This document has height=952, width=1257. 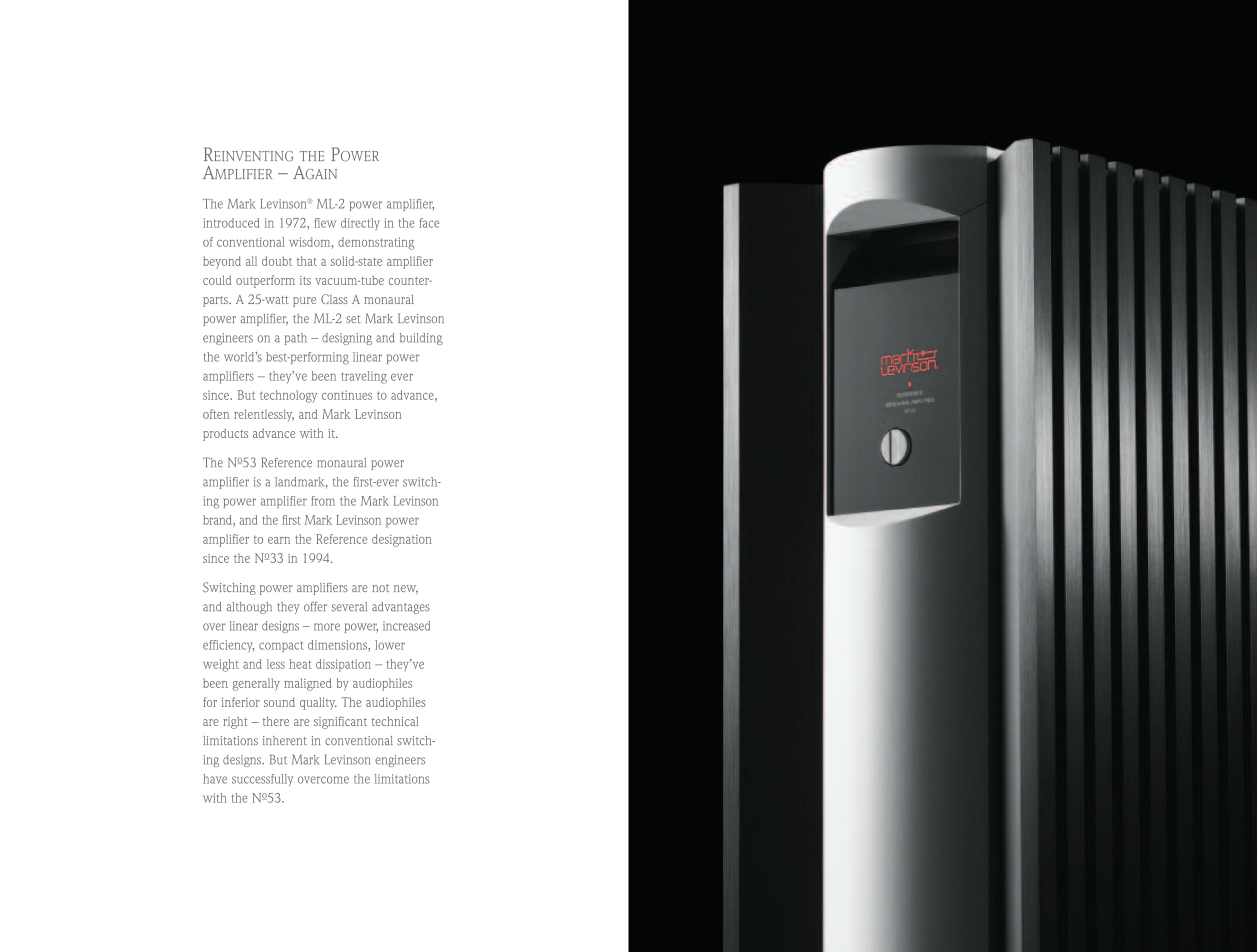 What do you see at coordinates (395, 721) in the document?
I see `technical` at bounding box center [395, 721].
